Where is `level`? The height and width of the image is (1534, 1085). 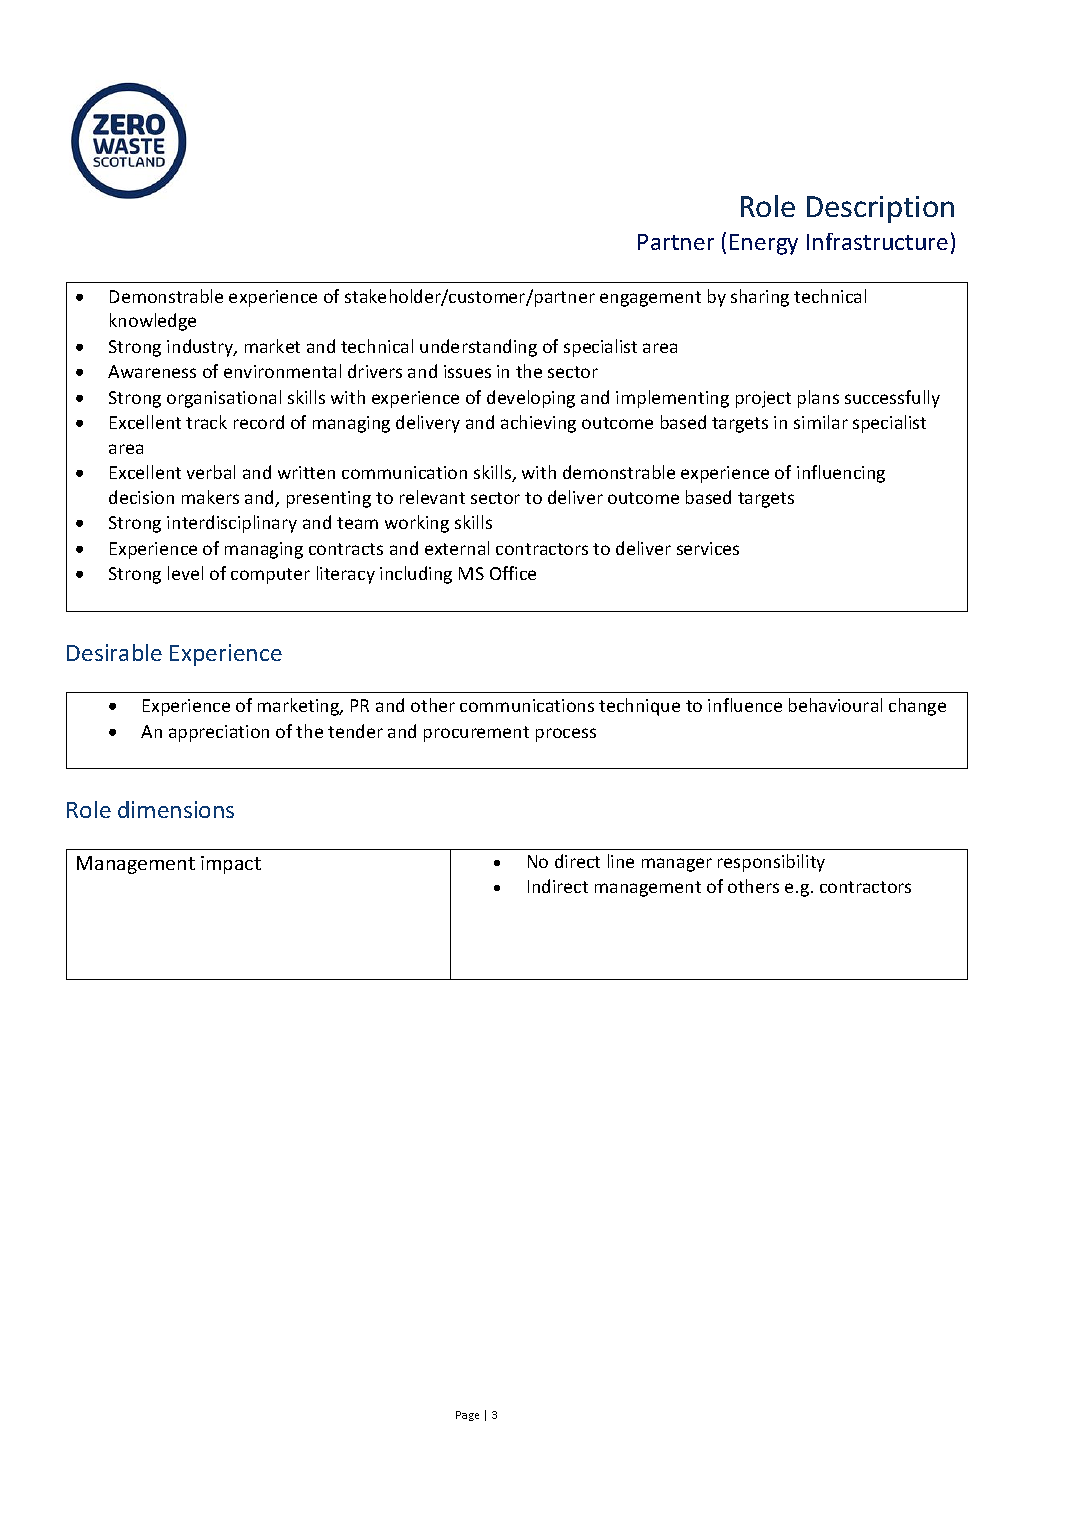
level is located at coordinates (185, 573).
